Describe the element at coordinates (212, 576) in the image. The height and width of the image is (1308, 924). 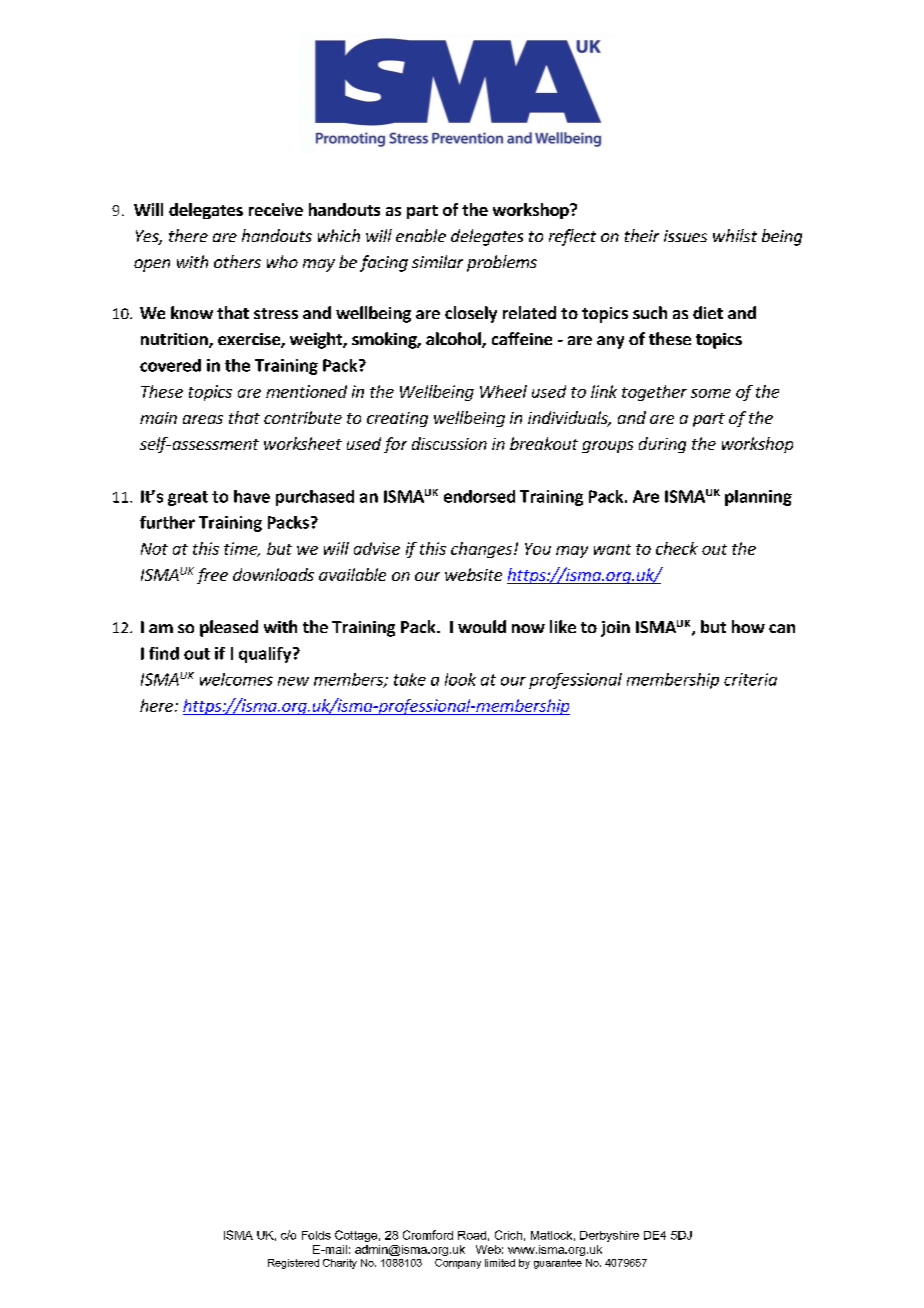
I see `free` at that location.
